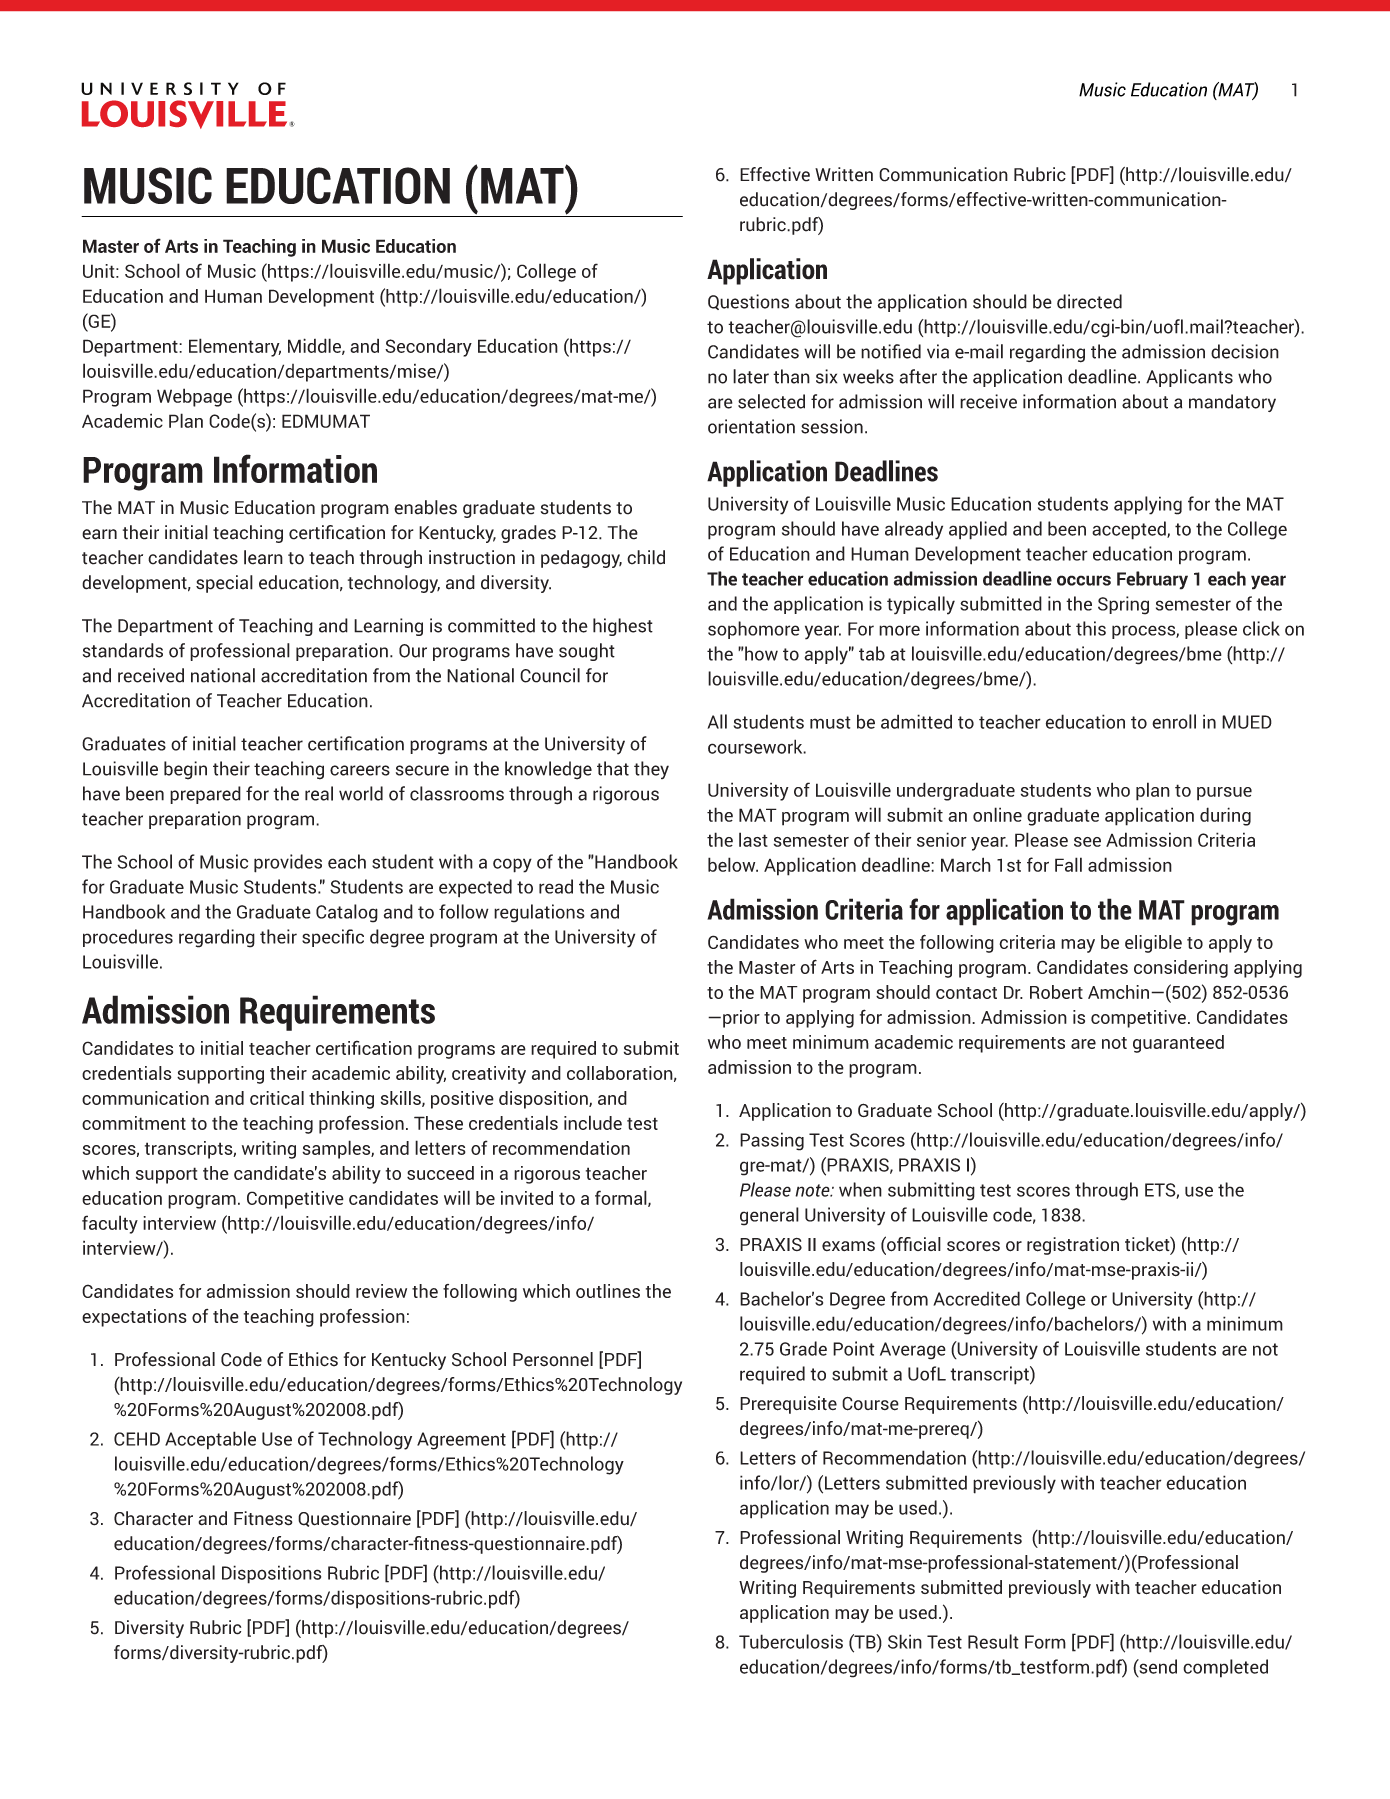 Image resolution: width=1390 pixels, height=1799 pixels. I want to click on expectations, so click(134, 1318).
